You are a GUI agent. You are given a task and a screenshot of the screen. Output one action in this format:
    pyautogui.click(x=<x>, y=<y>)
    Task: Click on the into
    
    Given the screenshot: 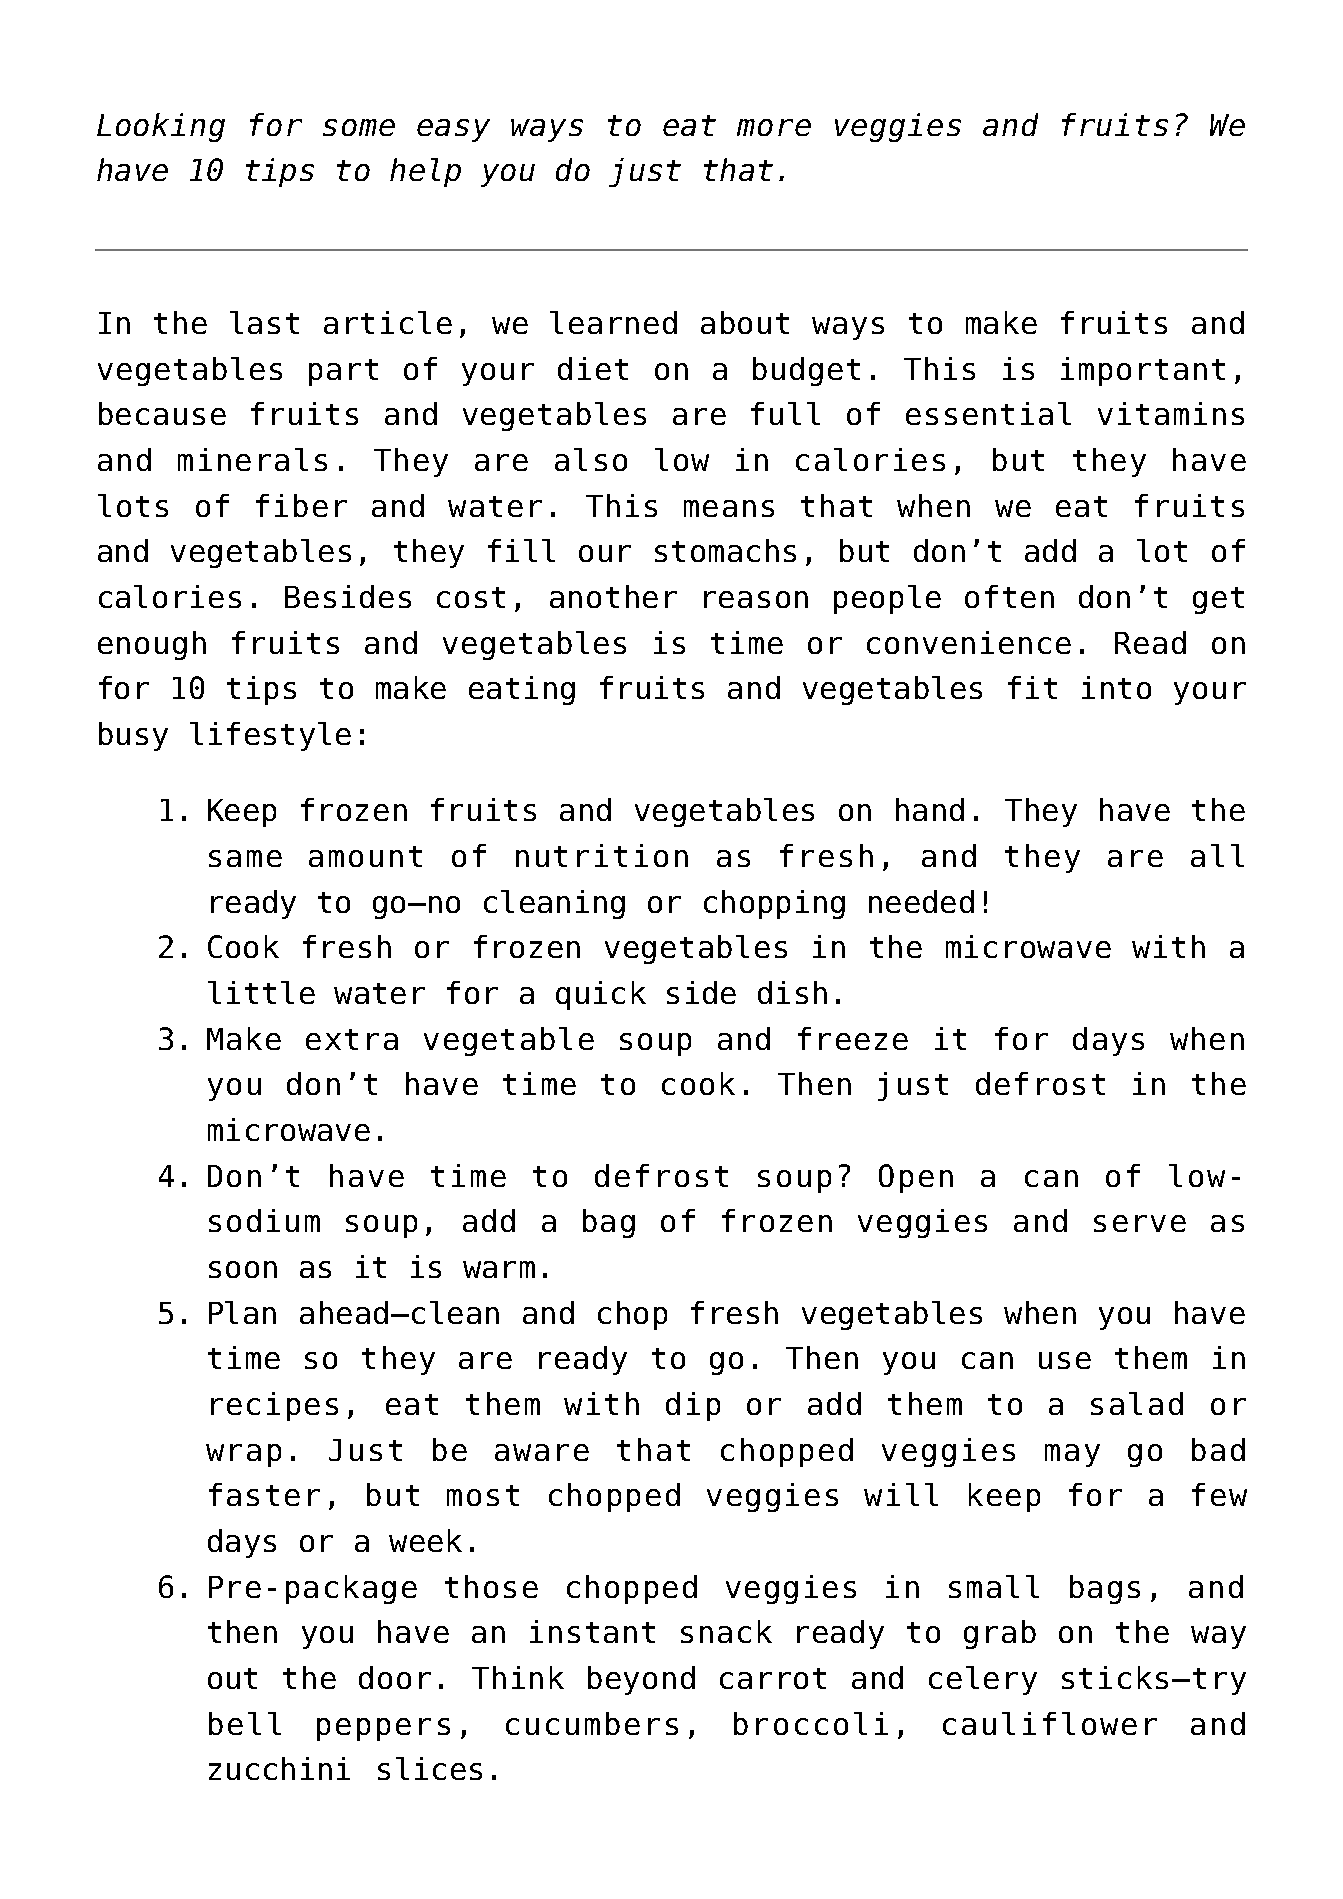 What is the action you would take?
    pyautogui.click(x=1116, y=687)
